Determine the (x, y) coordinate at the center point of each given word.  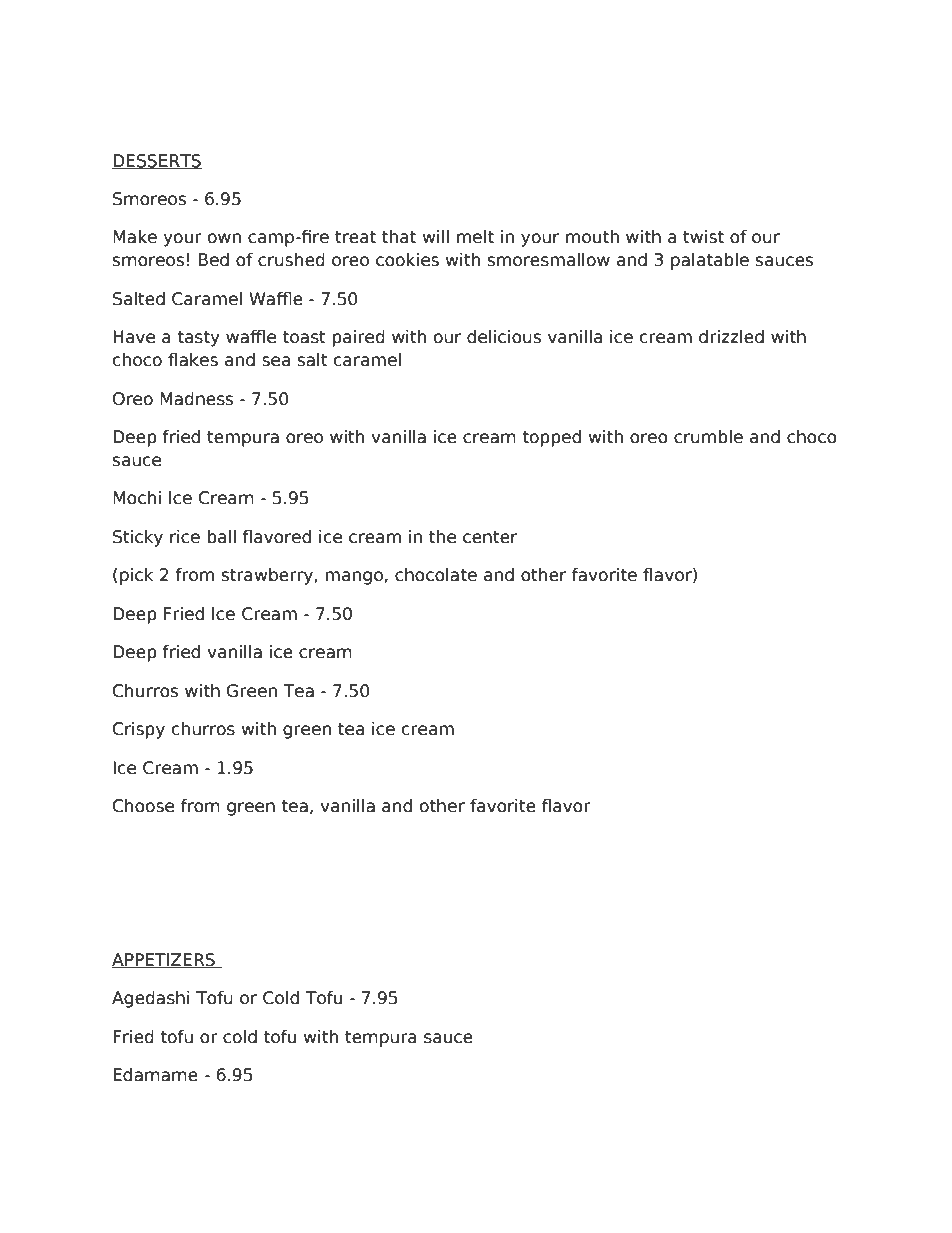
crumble (708, 437)
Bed (214, 260)
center (490, 537)
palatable (710, 261)
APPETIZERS (164, 960)
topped (551, 438)
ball (221, 537)
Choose (143, 806)
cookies (407, 260)
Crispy (139, 730)
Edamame (155, 1075)
